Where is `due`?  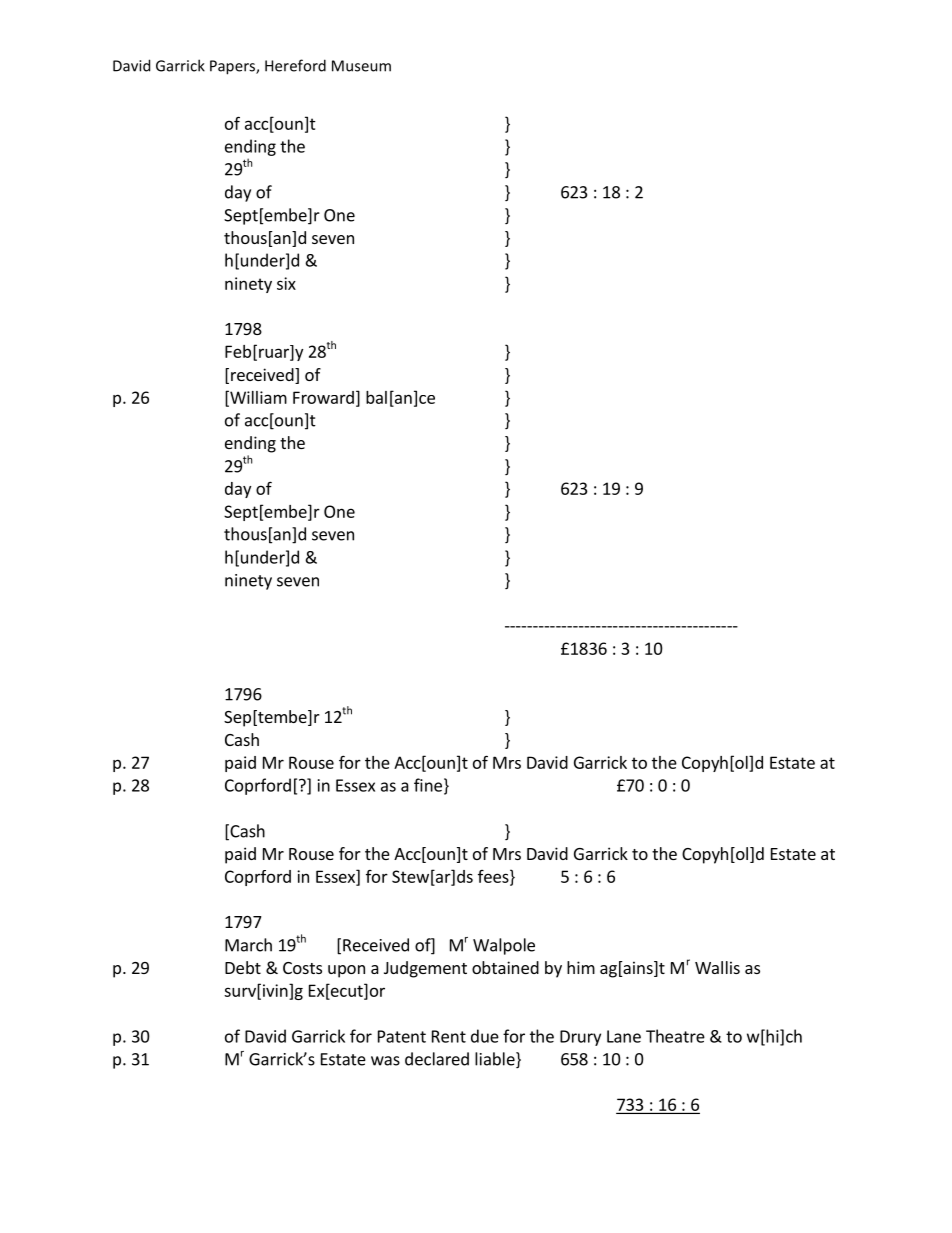 due is located at coordinates (485, 1036).
